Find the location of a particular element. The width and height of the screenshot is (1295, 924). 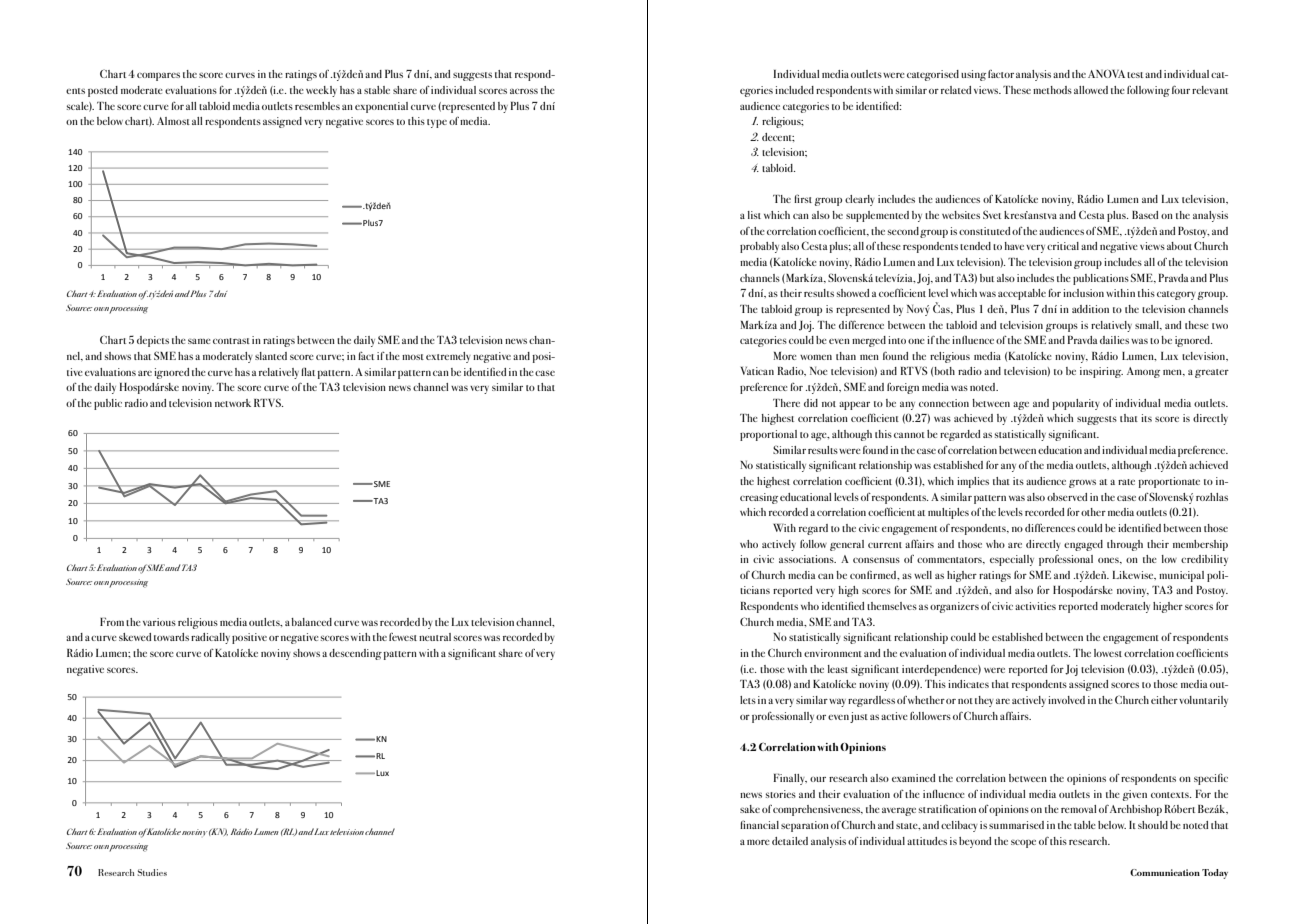

financial is located at coordinates (759, 824).
